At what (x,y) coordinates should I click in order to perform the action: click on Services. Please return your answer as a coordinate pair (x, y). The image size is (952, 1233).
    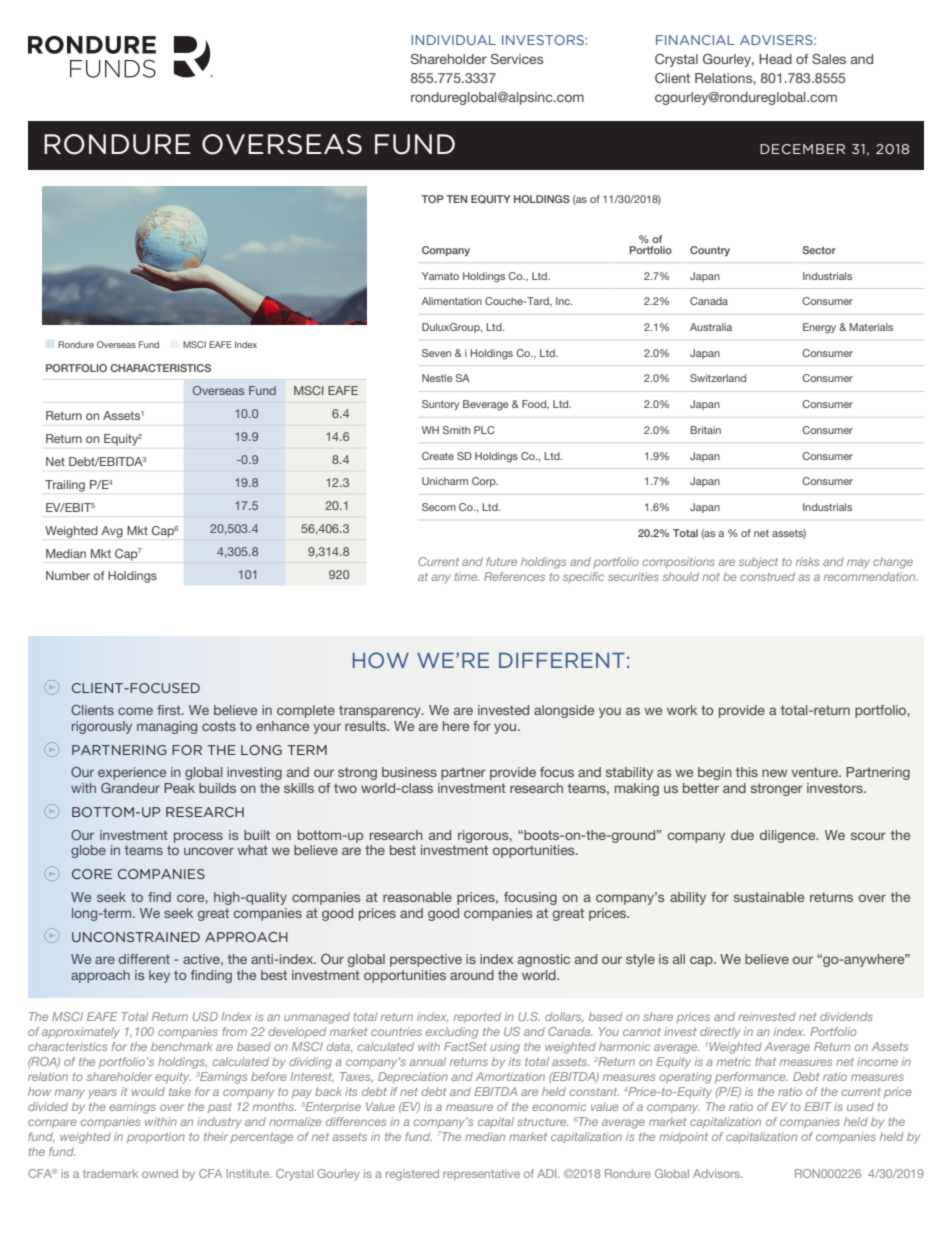
    Looking at the image, I should click on (517, 59).
